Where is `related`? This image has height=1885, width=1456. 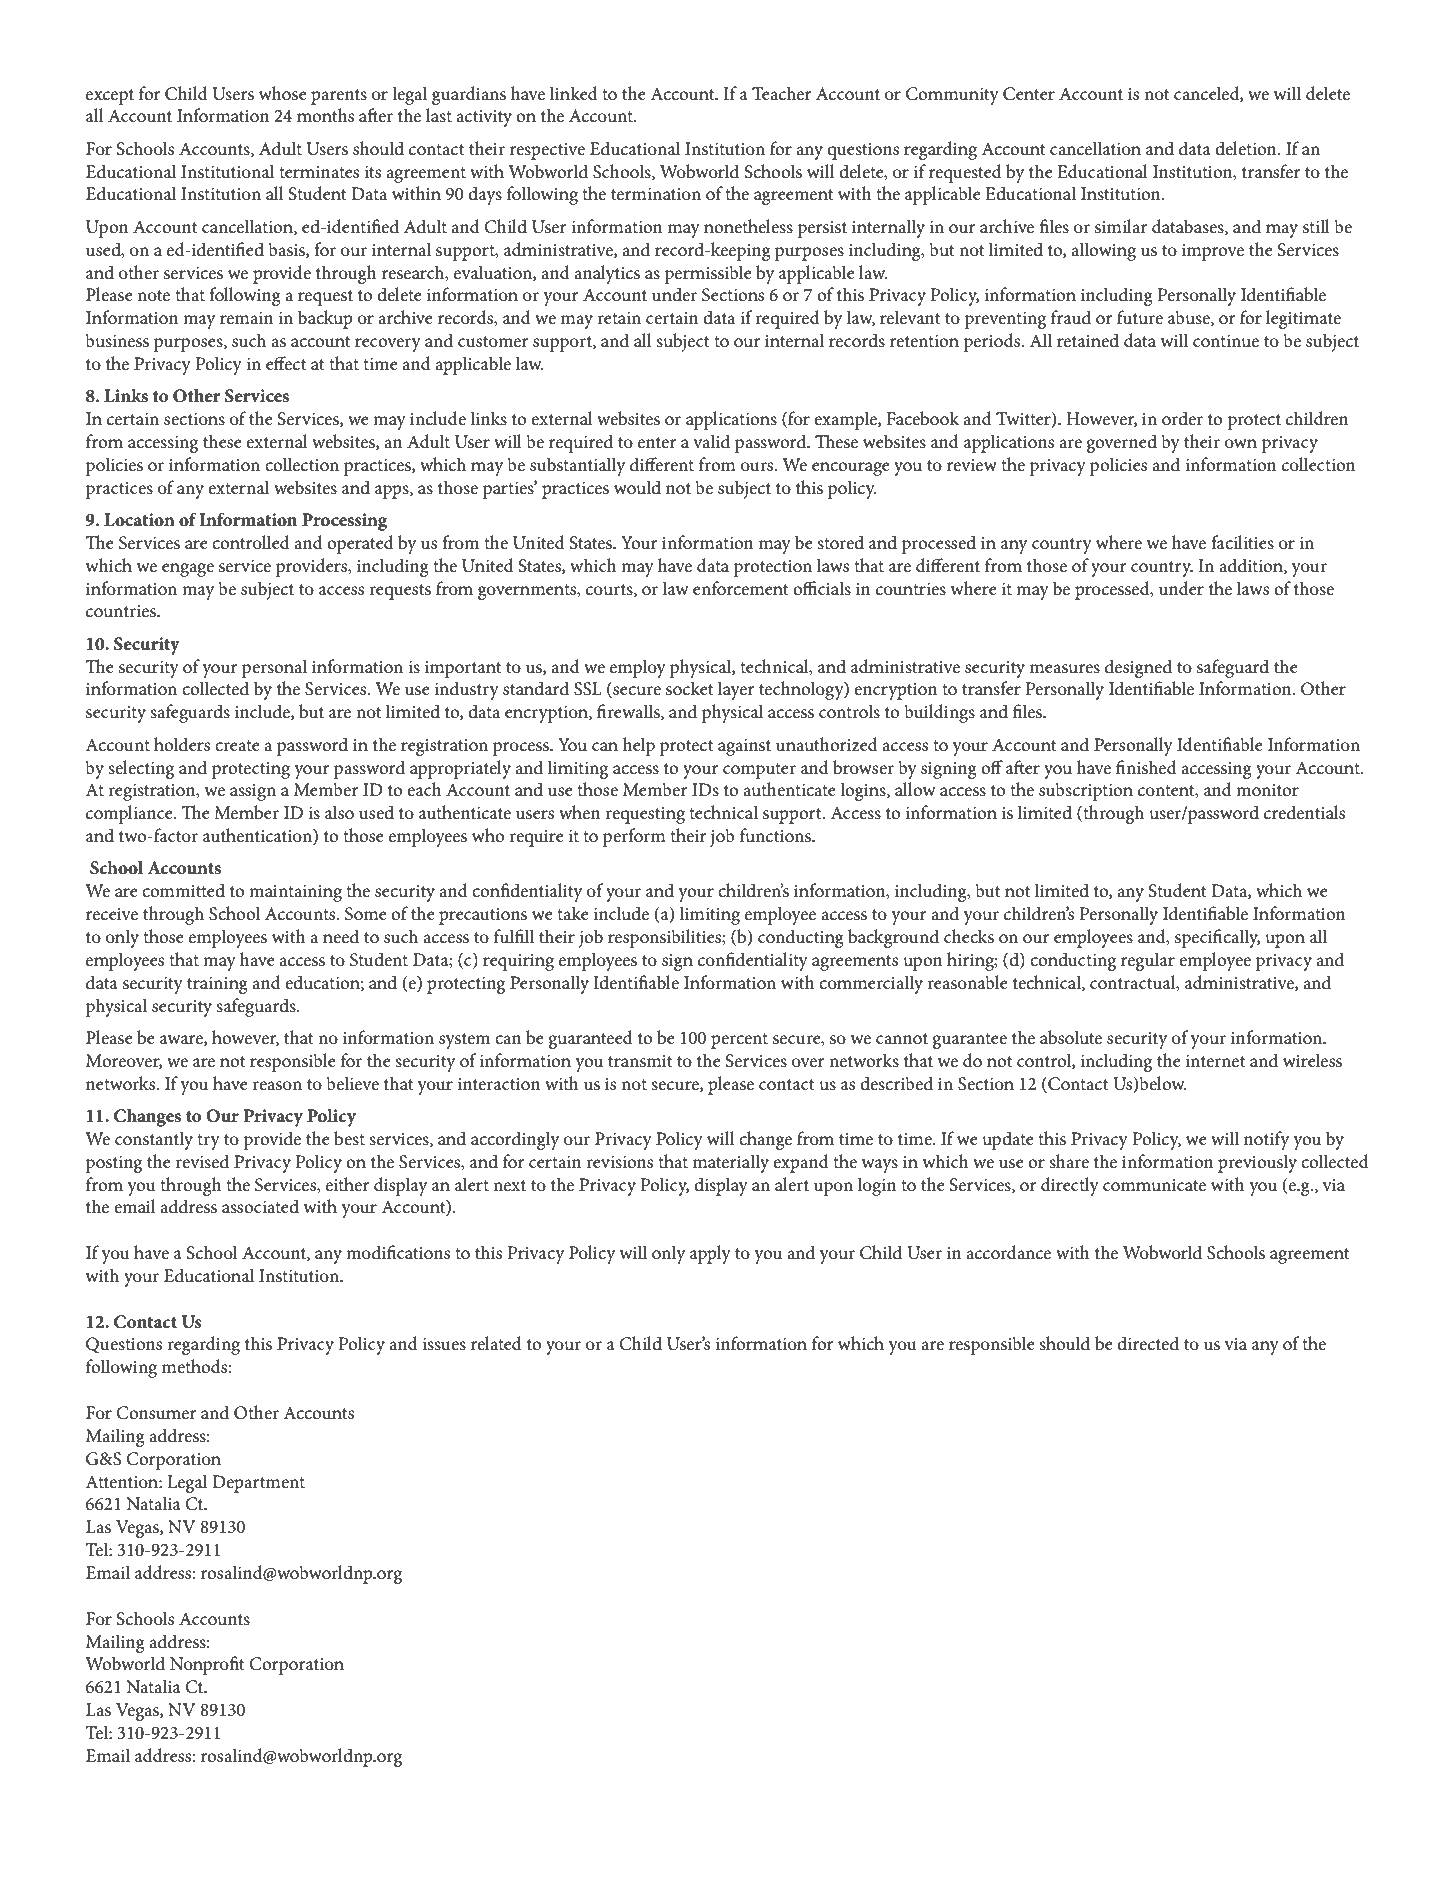 related is located at coordinates (496, 1343).
